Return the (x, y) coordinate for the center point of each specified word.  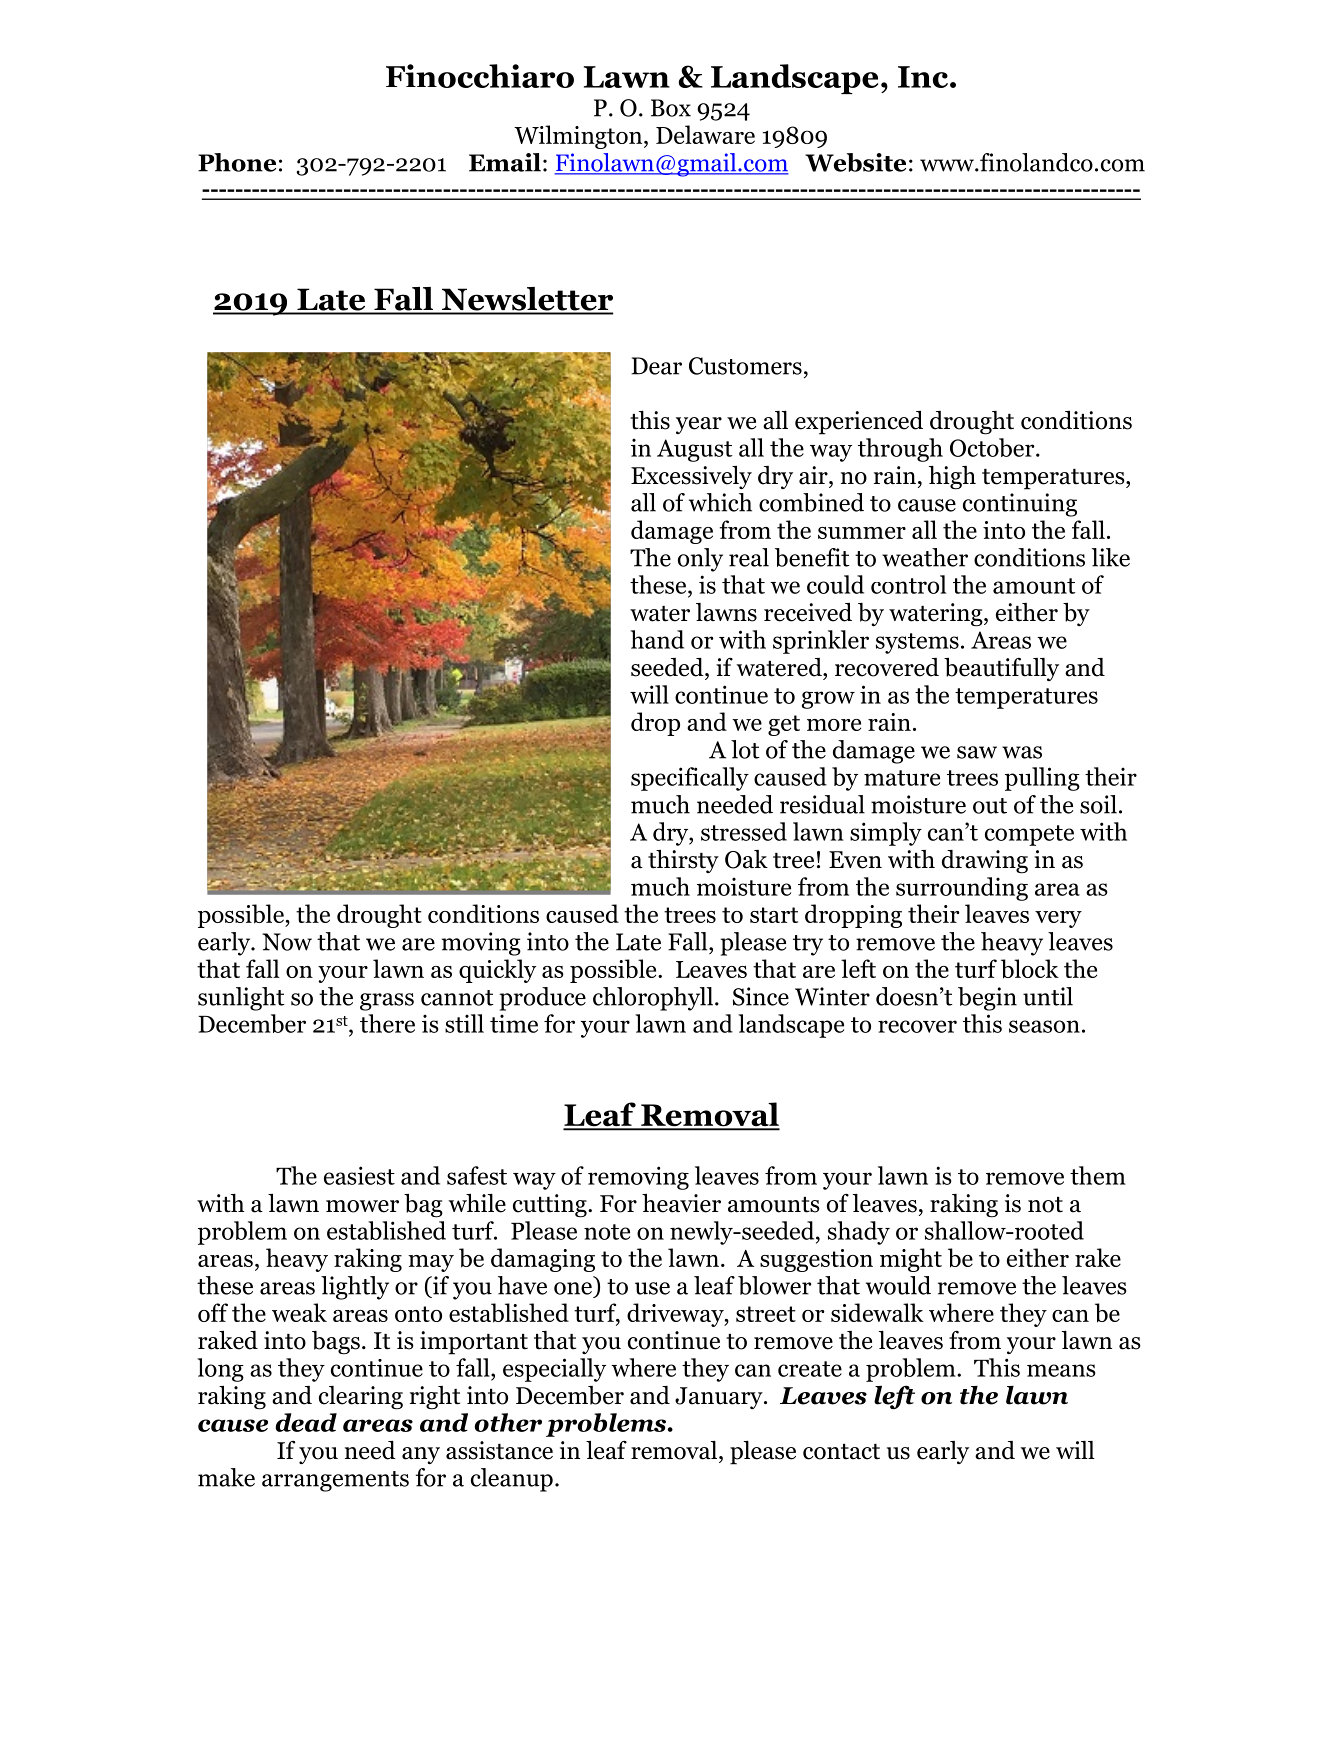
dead (306, 1422)
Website (855, 162)
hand (657, 639)
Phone (237, 162)
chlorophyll (653, 999)
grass (387, 1002)
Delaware (705, 134)
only (700, 560)
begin (987, 999)
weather (925, 557)
